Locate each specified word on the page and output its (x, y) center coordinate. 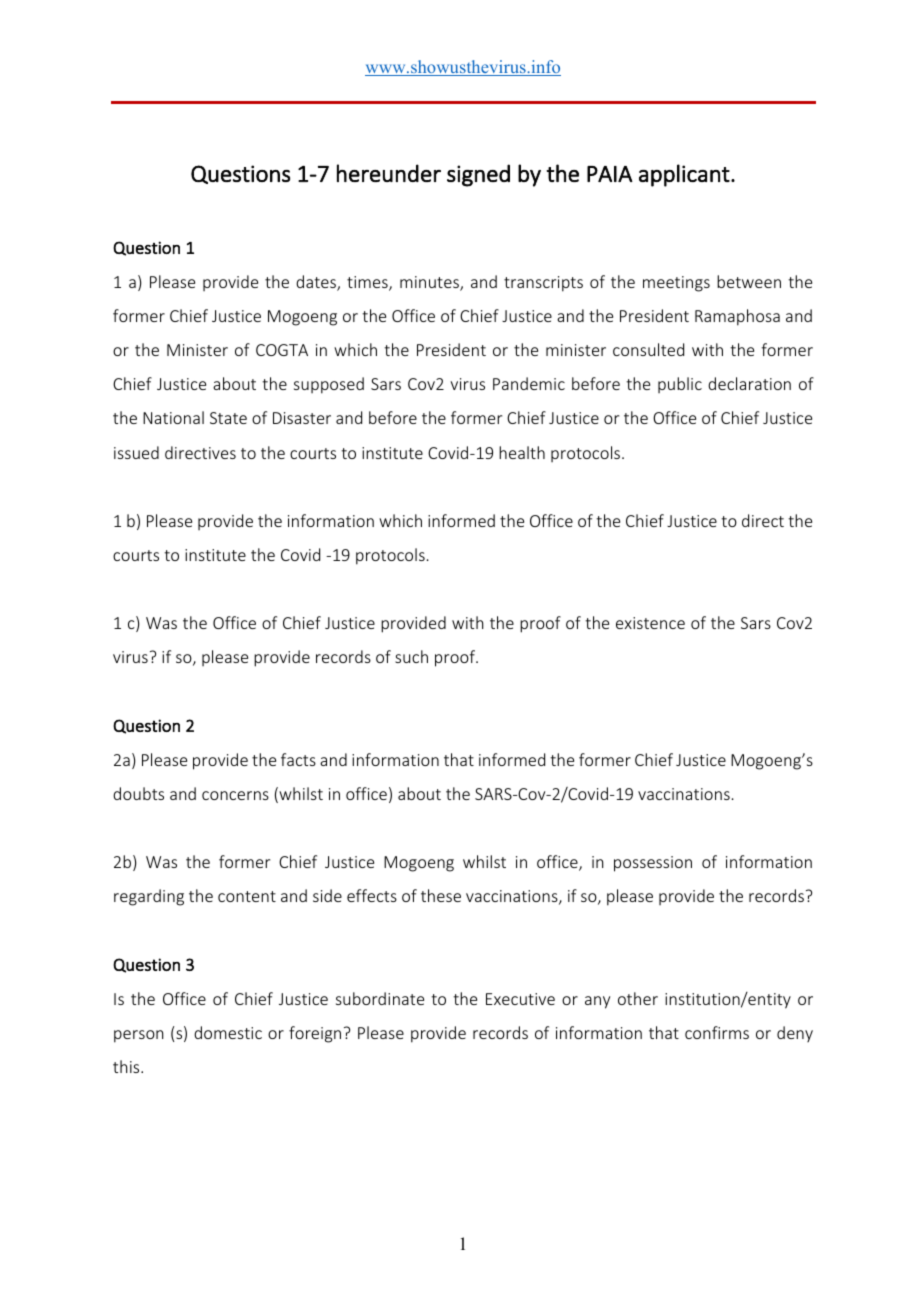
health (522, 452)
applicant (685, 175)
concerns (235, 795)
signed (478, 175)
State (228, 418)
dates (317, 283)
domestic (228, 1032)
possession (653, 864)
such (411, 656)
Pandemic (529, 383)
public (680, 385)
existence (650, 623)
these (441, 895)
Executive (520, 999)
